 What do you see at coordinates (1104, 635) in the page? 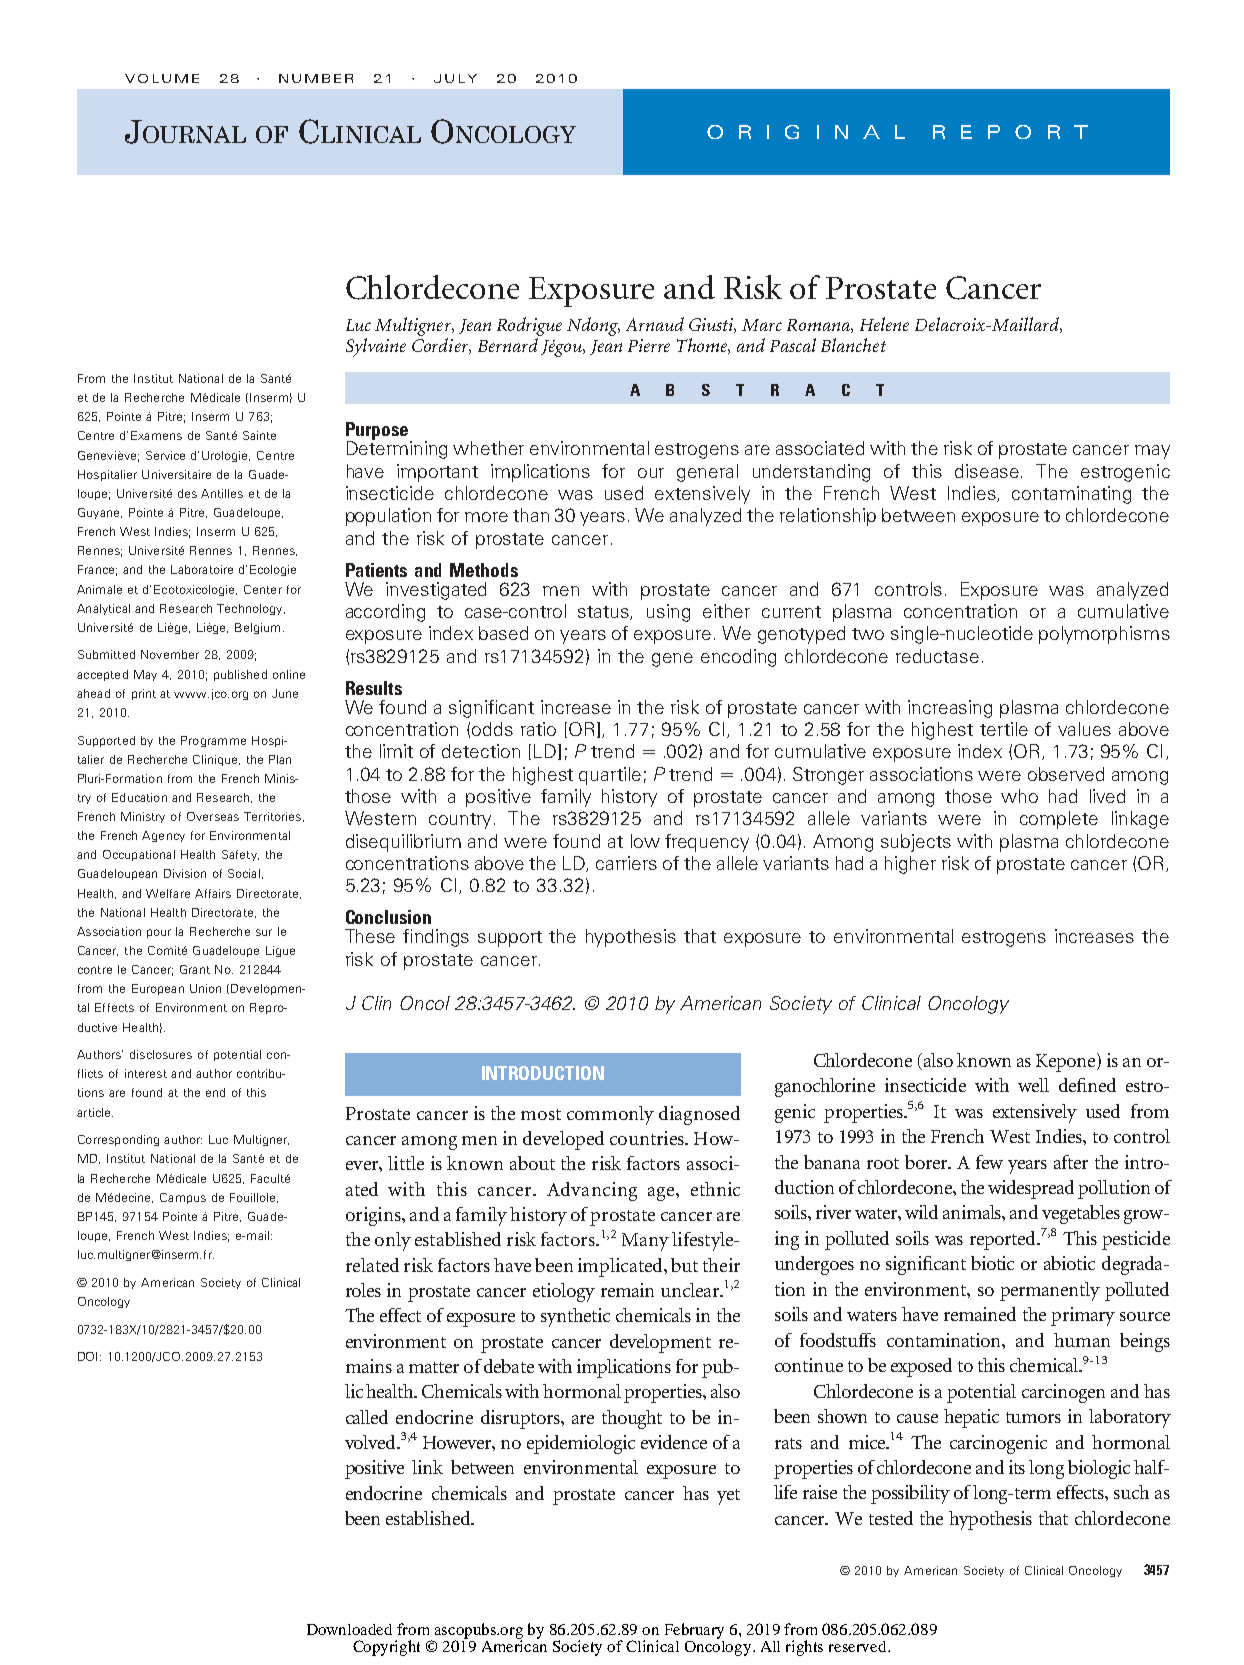
I see `polymorphisms` at bounding box center [1104, 635].
